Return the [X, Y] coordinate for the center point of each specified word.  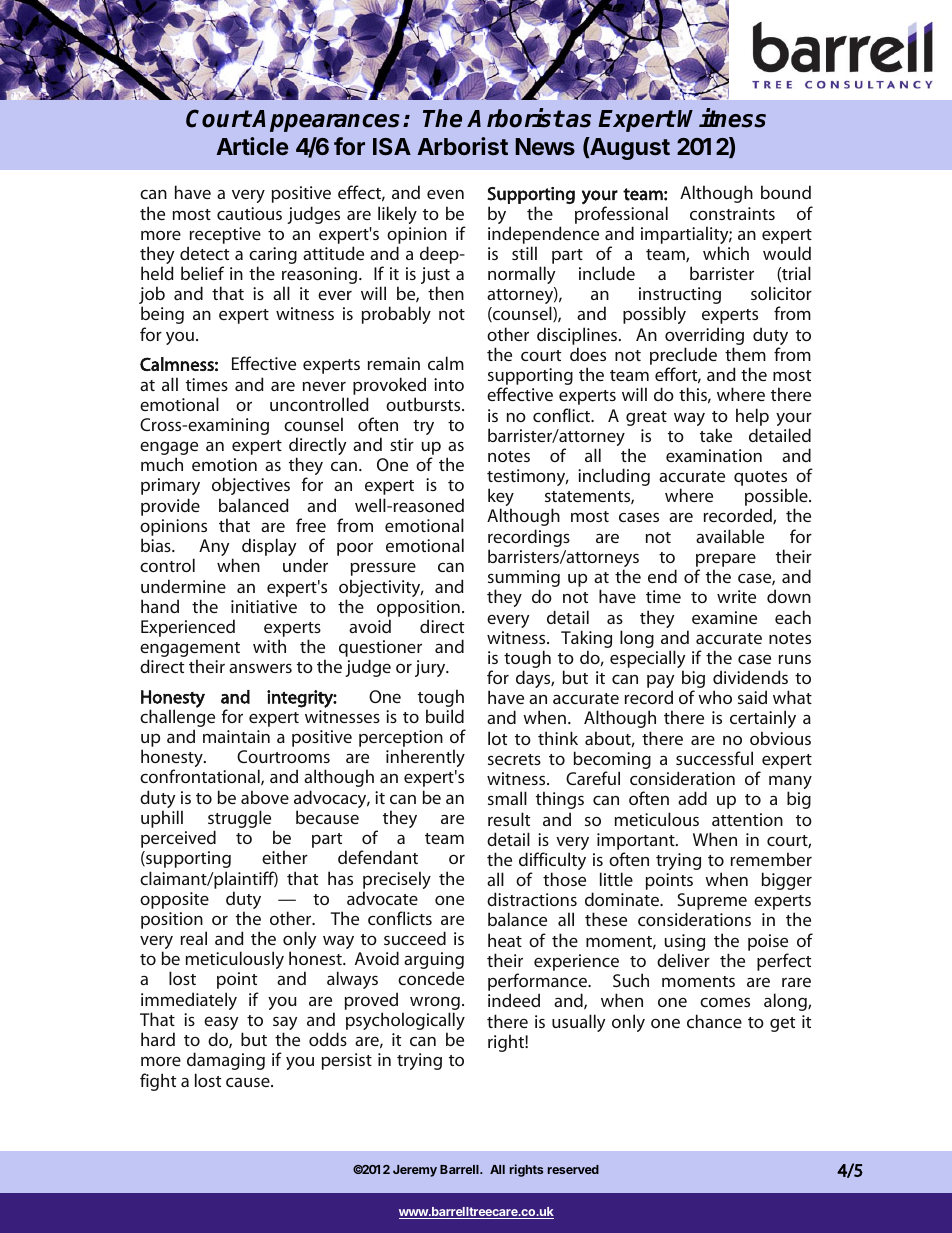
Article [252, 146]
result [509, 819]
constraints [732, 213]
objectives [251, 486]
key [501, 498]
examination [714, 455]
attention [747, 819]
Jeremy [415, 1171]
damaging [226, 1061]
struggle [241, 820]
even [445, 194]
